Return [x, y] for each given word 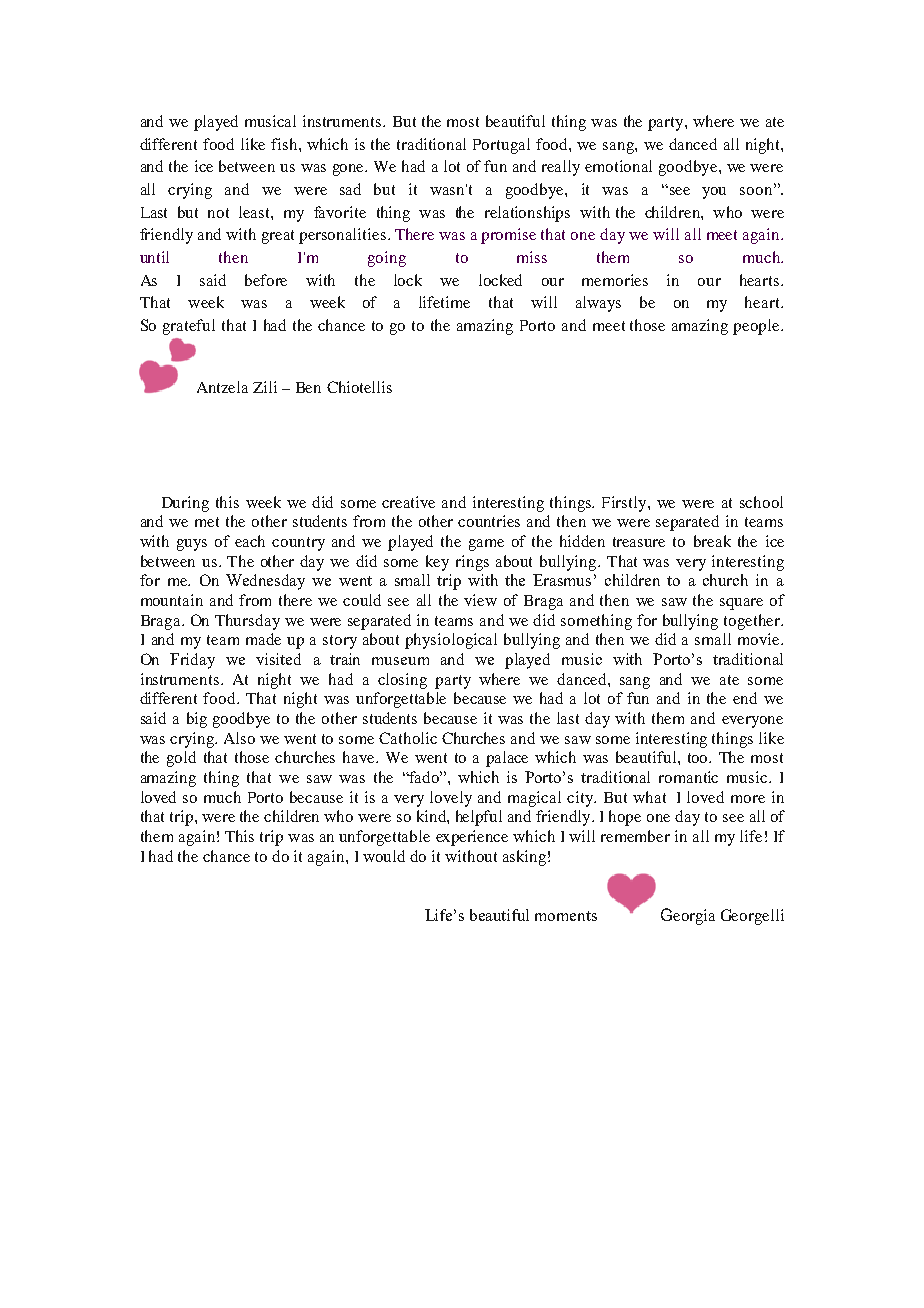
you [714, 193]
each [250, 541]
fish [285, 144]
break [712, 541]
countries [489, 521]
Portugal [501, 146]
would [384, 856]
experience [472, 838]
